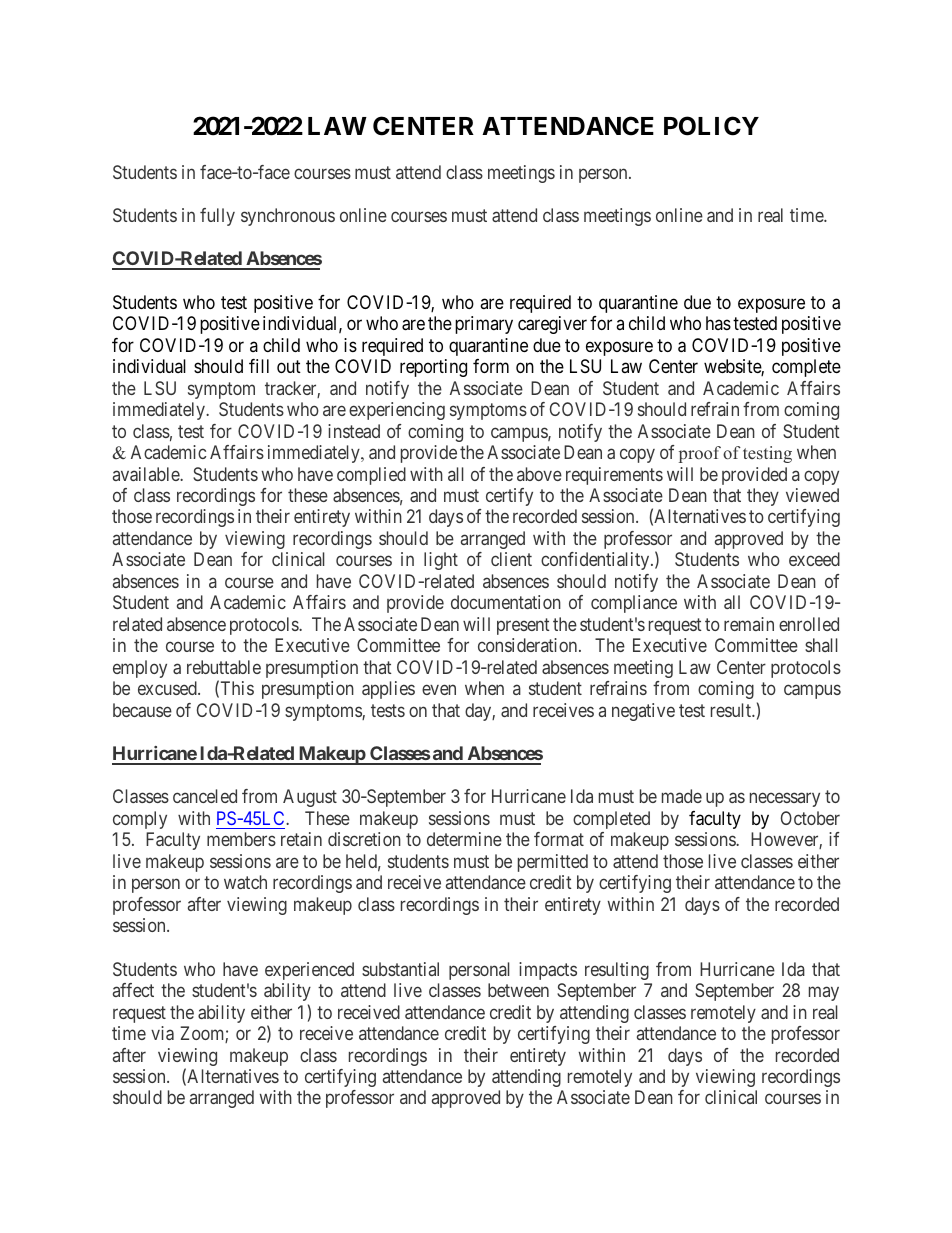  I want to click on between, so click(518, 990).
